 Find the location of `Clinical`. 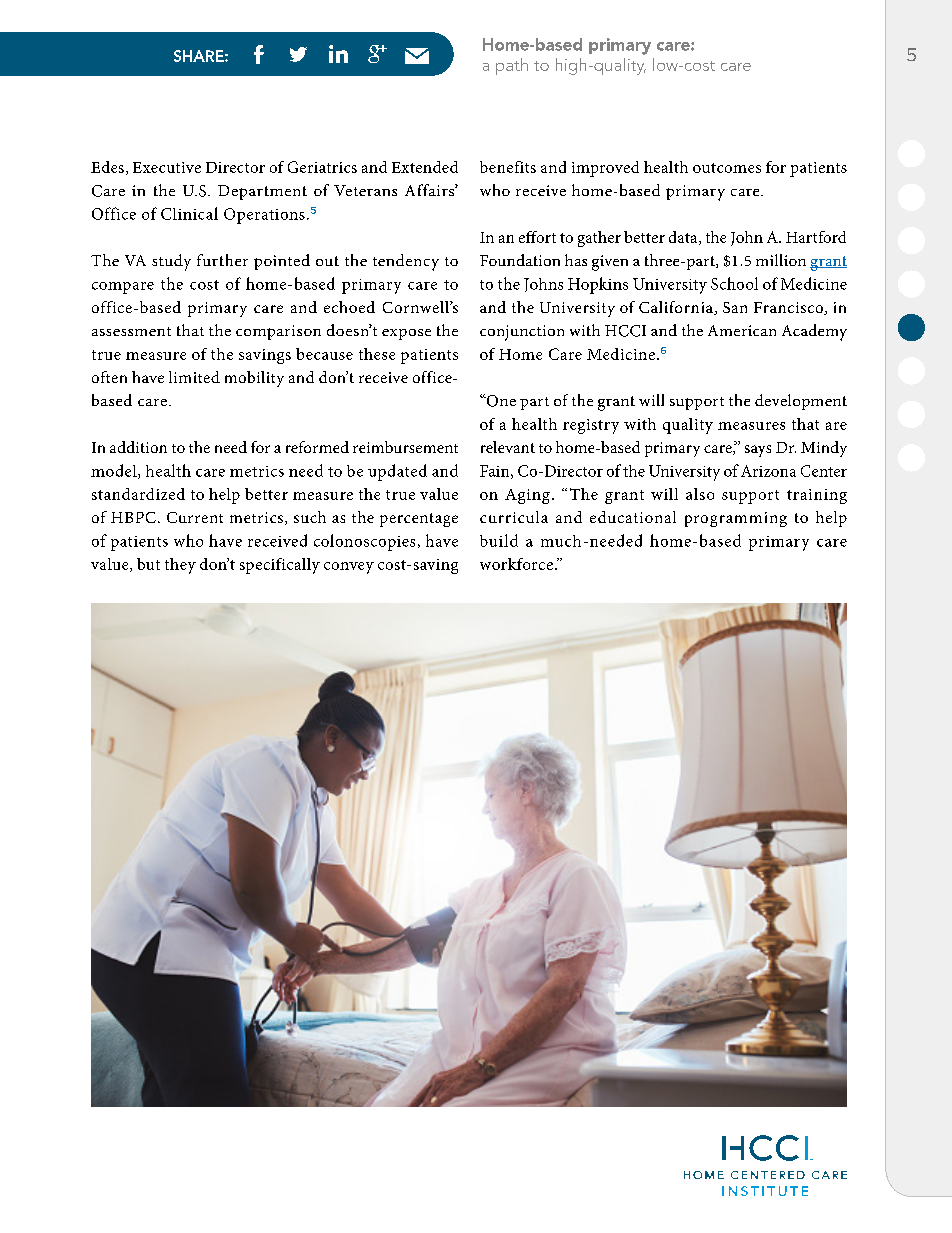

Clinical is located at coordinates (189, 213).
